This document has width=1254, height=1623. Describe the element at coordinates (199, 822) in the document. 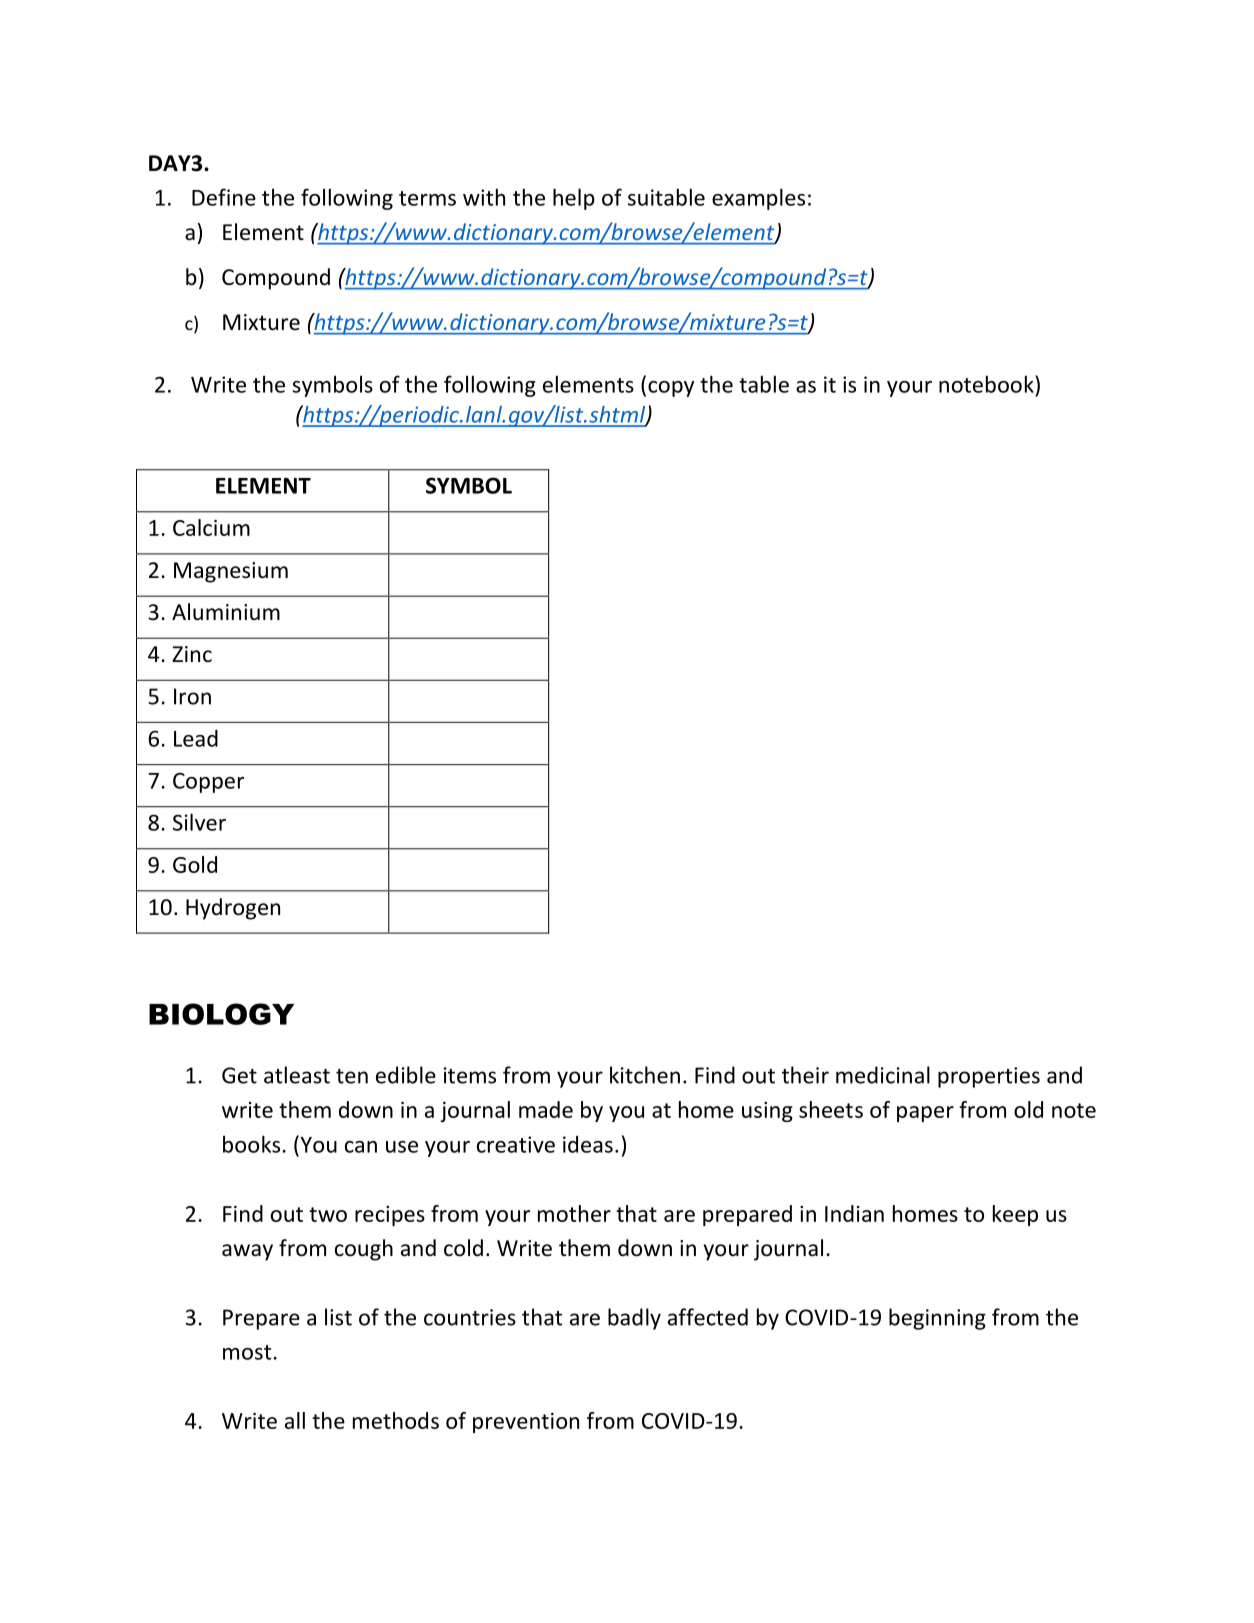

I see `Silver` at that location.
